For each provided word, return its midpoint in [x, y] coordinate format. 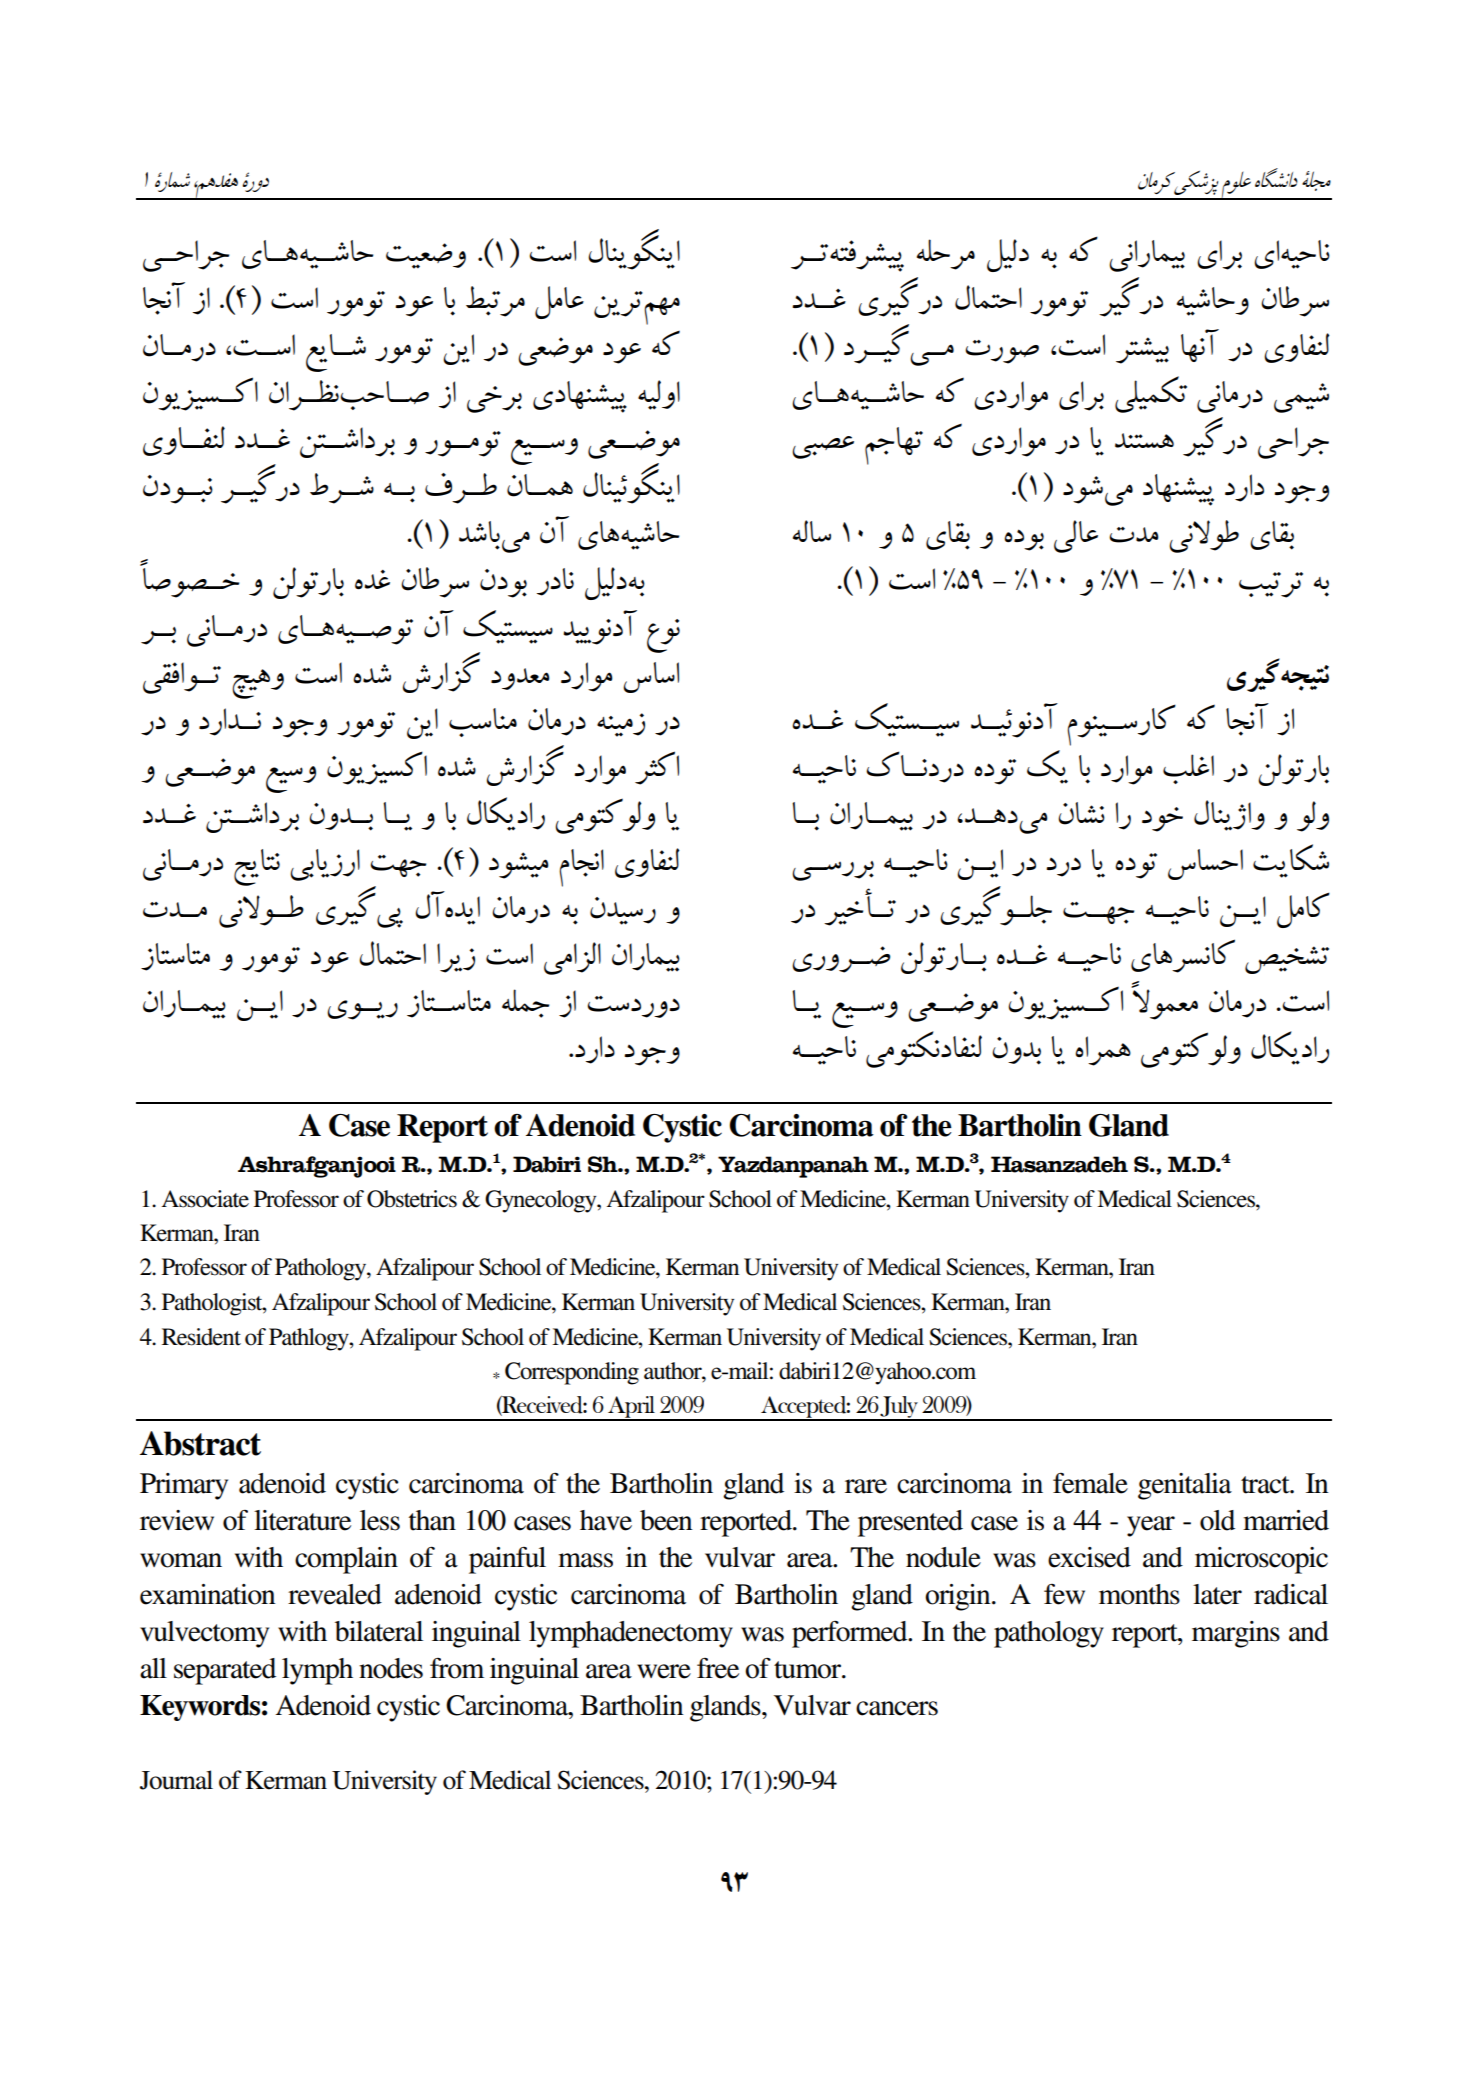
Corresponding [572, 1373]
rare [866, 1486]
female [1090, 1483]
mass [585, 1560]
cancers [897, 1708]
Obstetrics [412, 1199]
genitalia [1185, 1486]
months [1139, 1594]
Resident [201, 1337]
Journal [176, 1780]
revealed [335, 1594]
